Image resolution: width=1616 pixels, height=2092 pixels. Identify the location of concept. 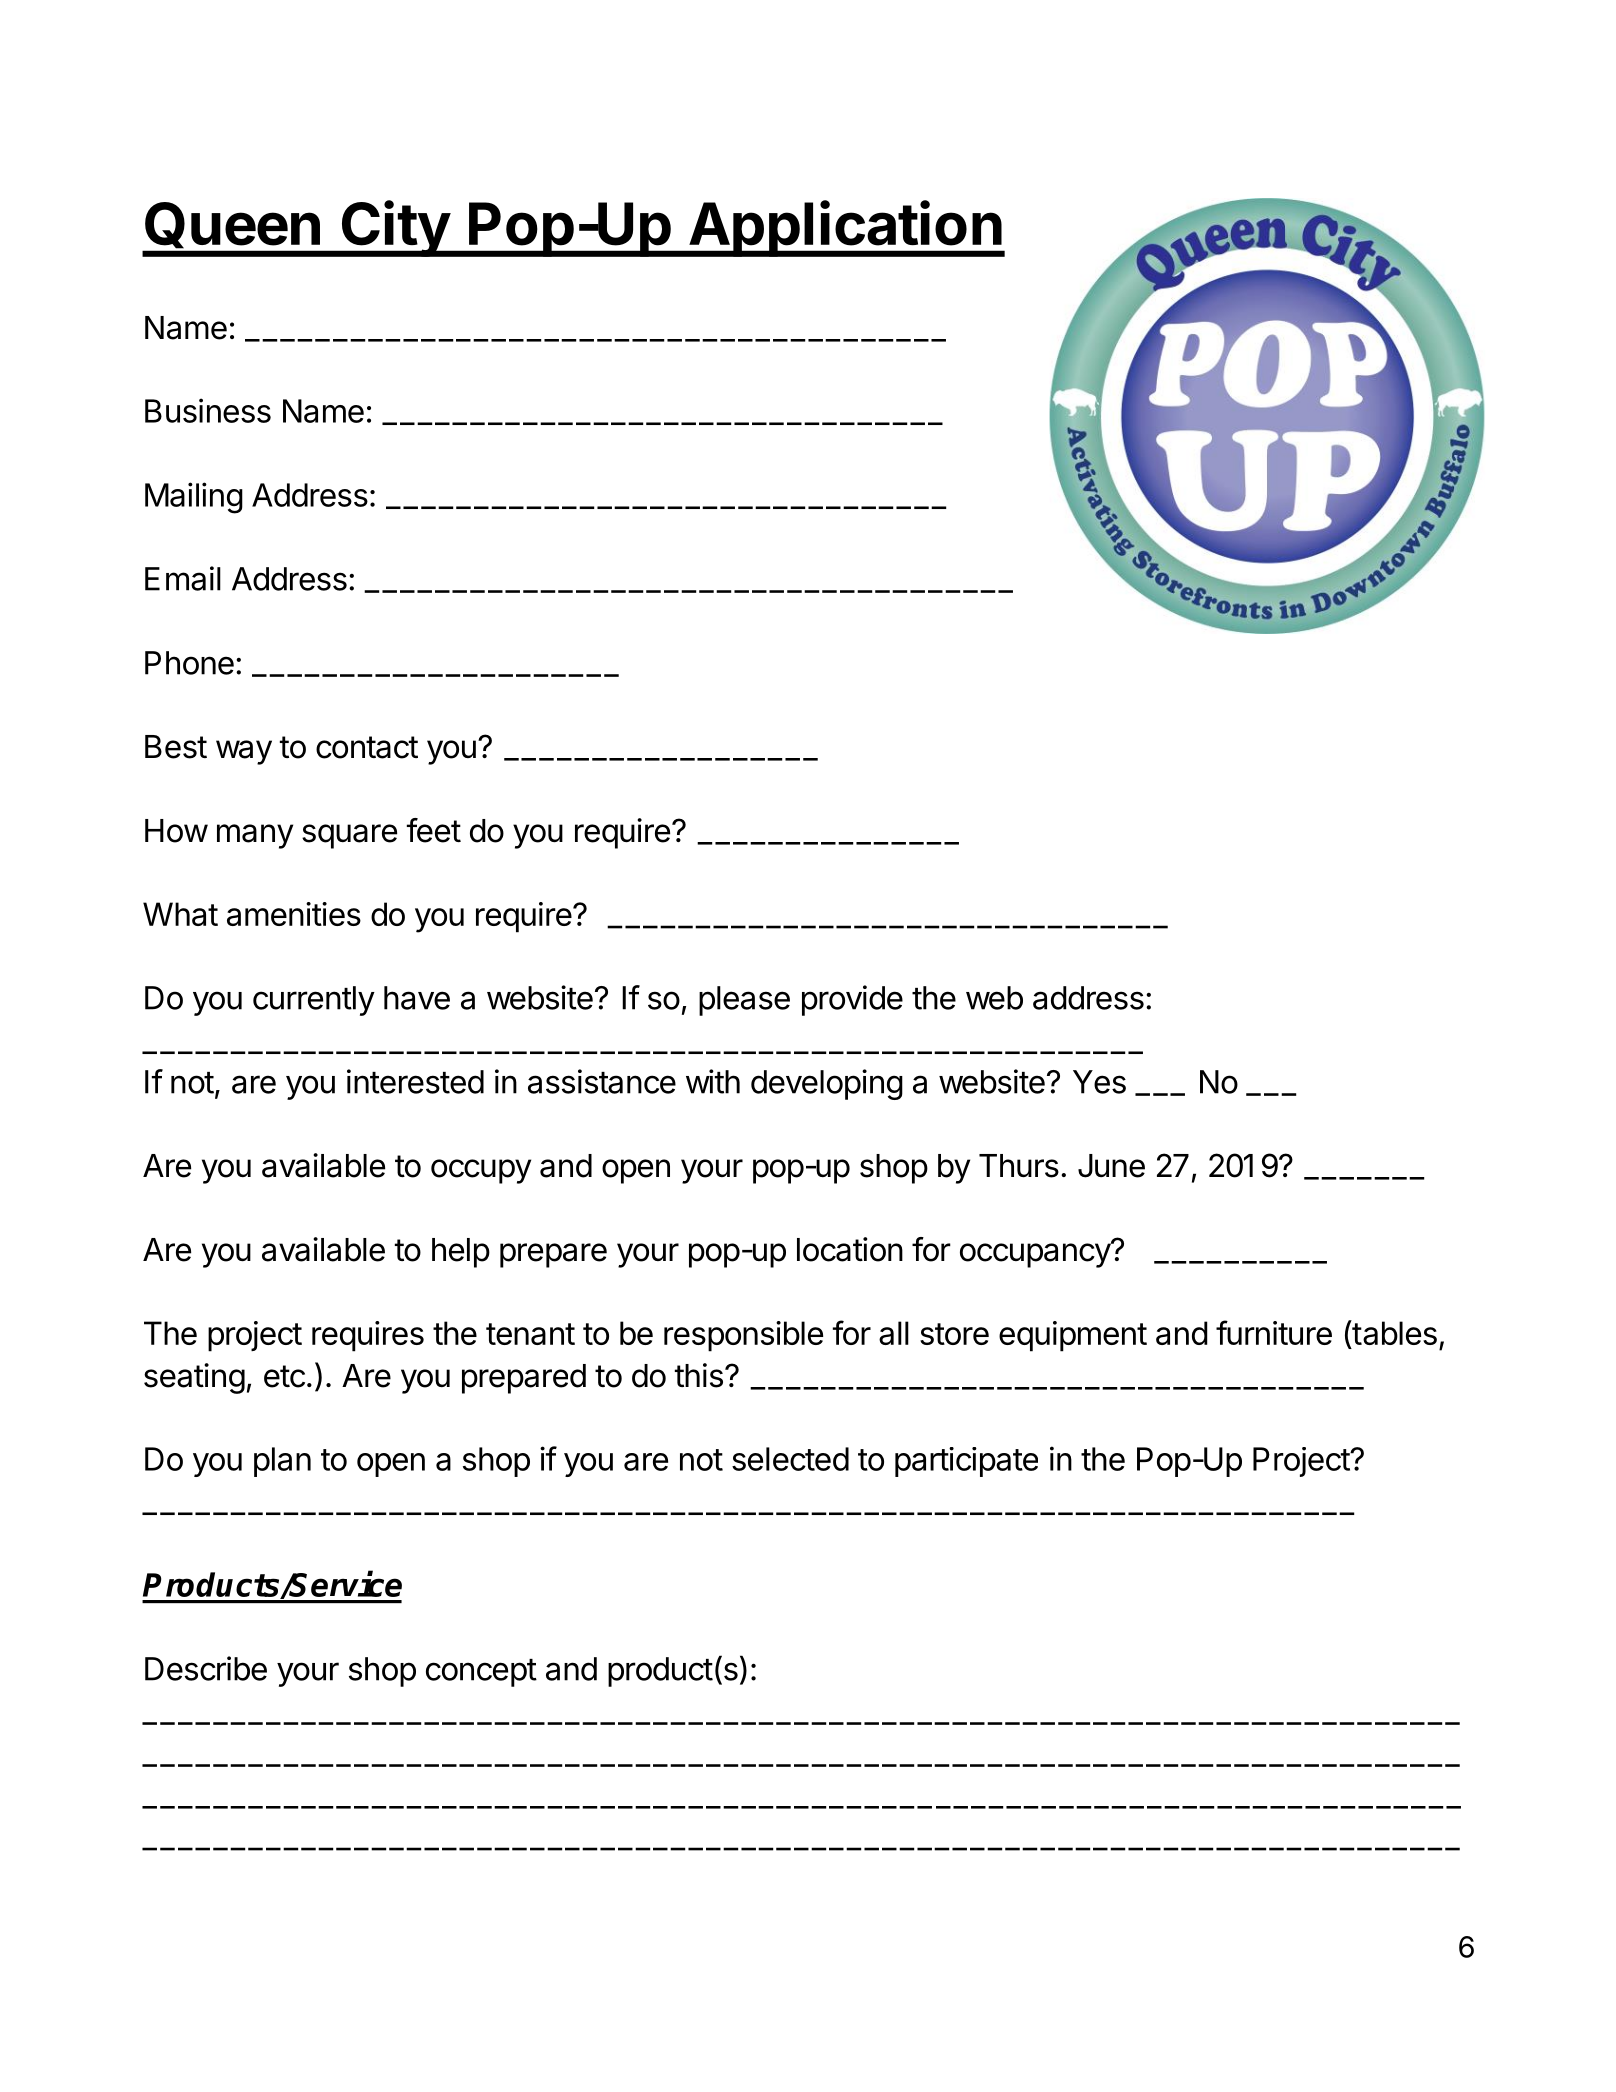
(481, 1673).
